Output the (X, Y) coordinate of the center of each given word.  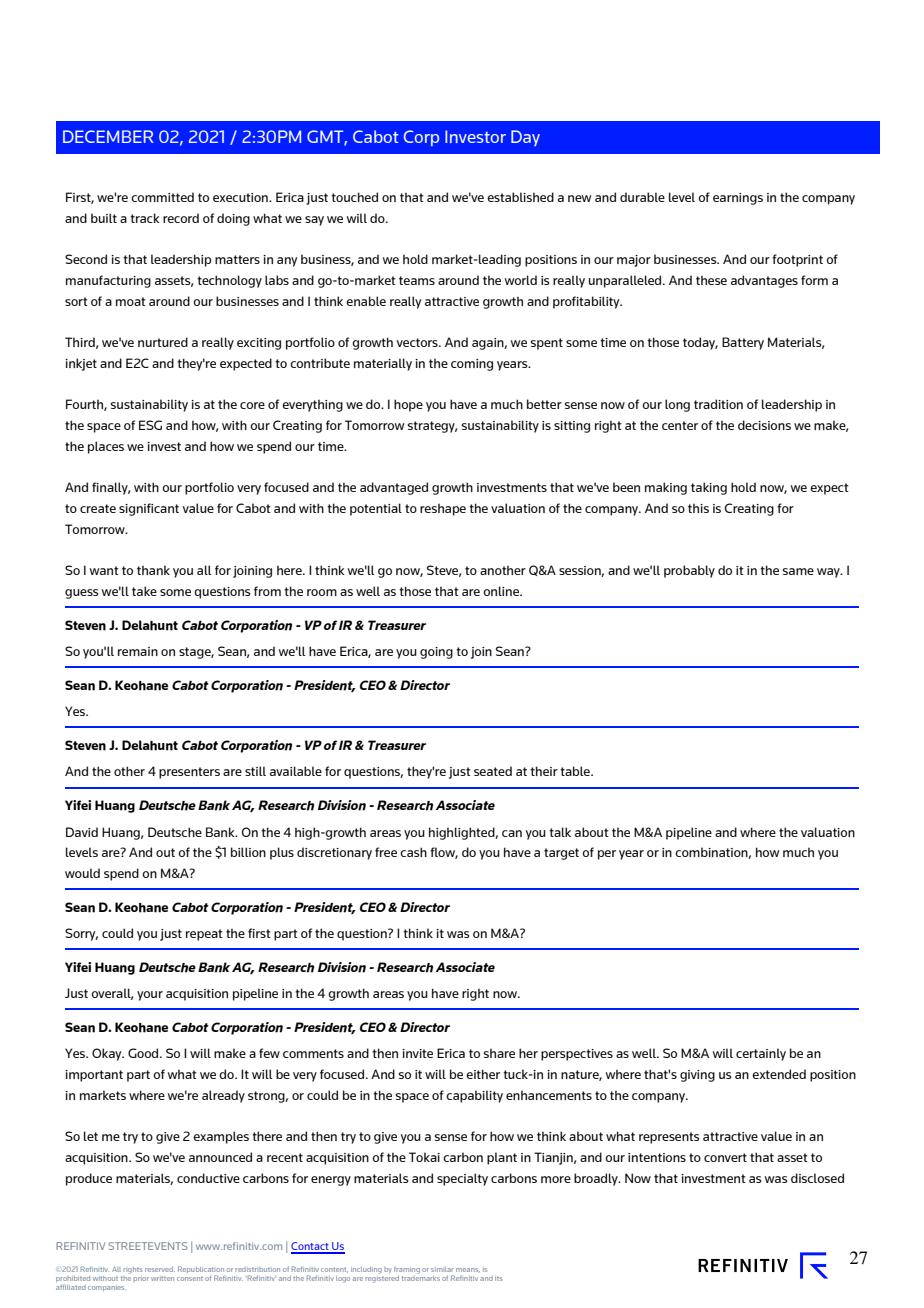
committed (162, 197)
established (520, 197)
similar (442, 1269)
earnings (738, 199)
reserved (160, 1269)
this (698, 508)
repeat (204, 935)
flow (444, 853)
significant (149, 509)
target (561, 854)
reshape (443, 509)
